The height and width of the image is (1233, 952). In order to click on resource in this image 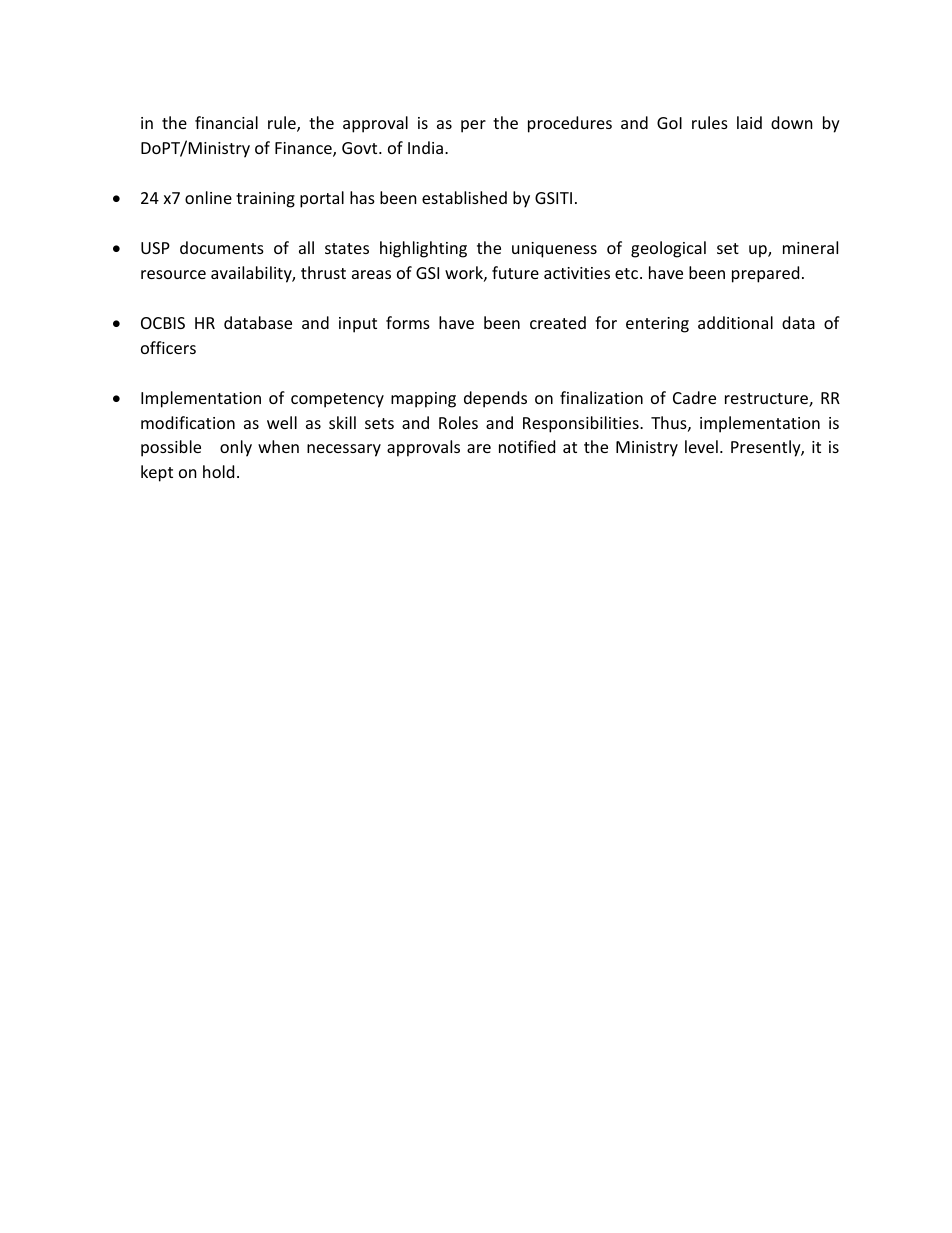, I will do `click(173, 274)`.
